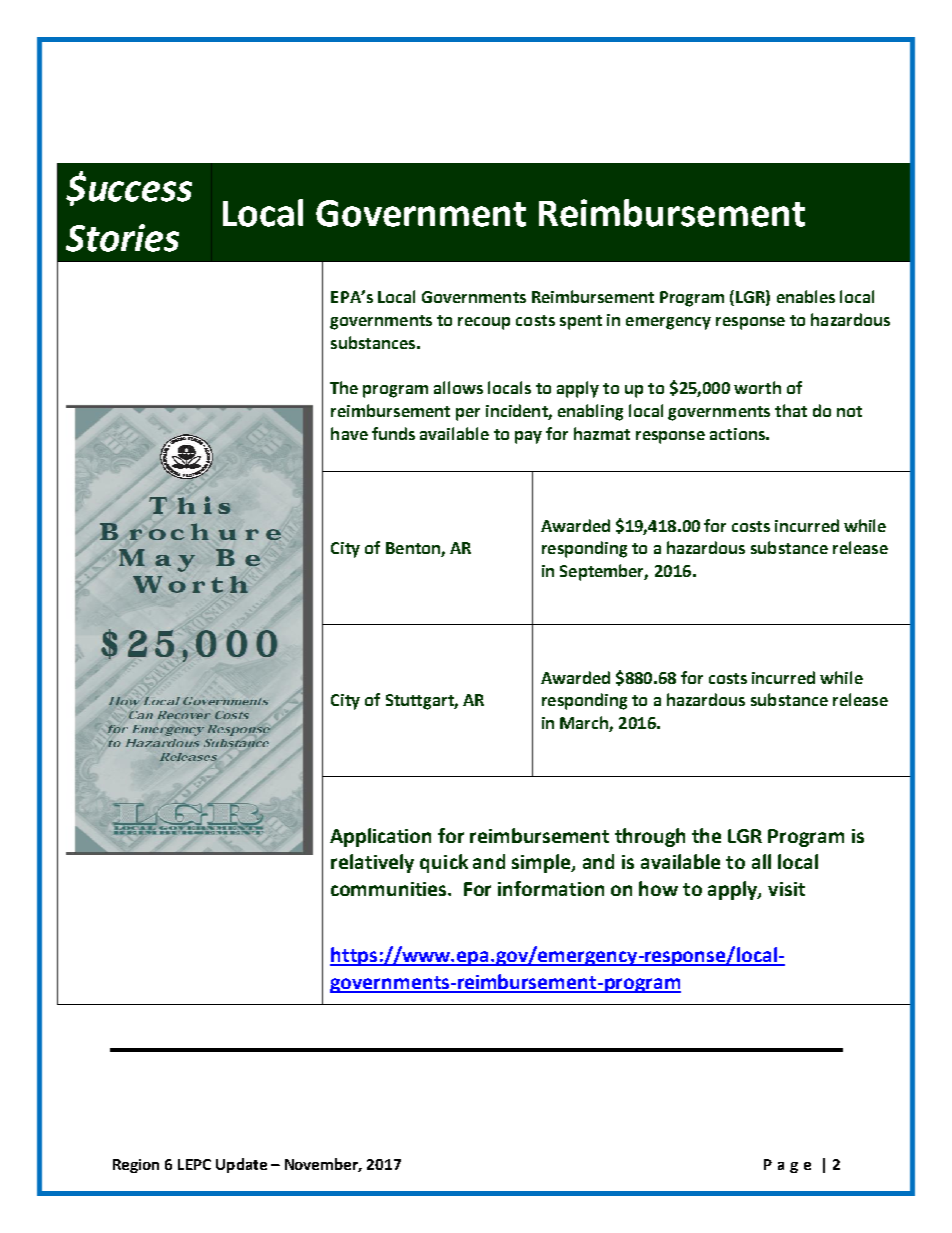 The height and width of the screenshot is (1233, 952). Describe the element at coordinates (241, 1165) in the screenshot. I see `Update` at that location.
